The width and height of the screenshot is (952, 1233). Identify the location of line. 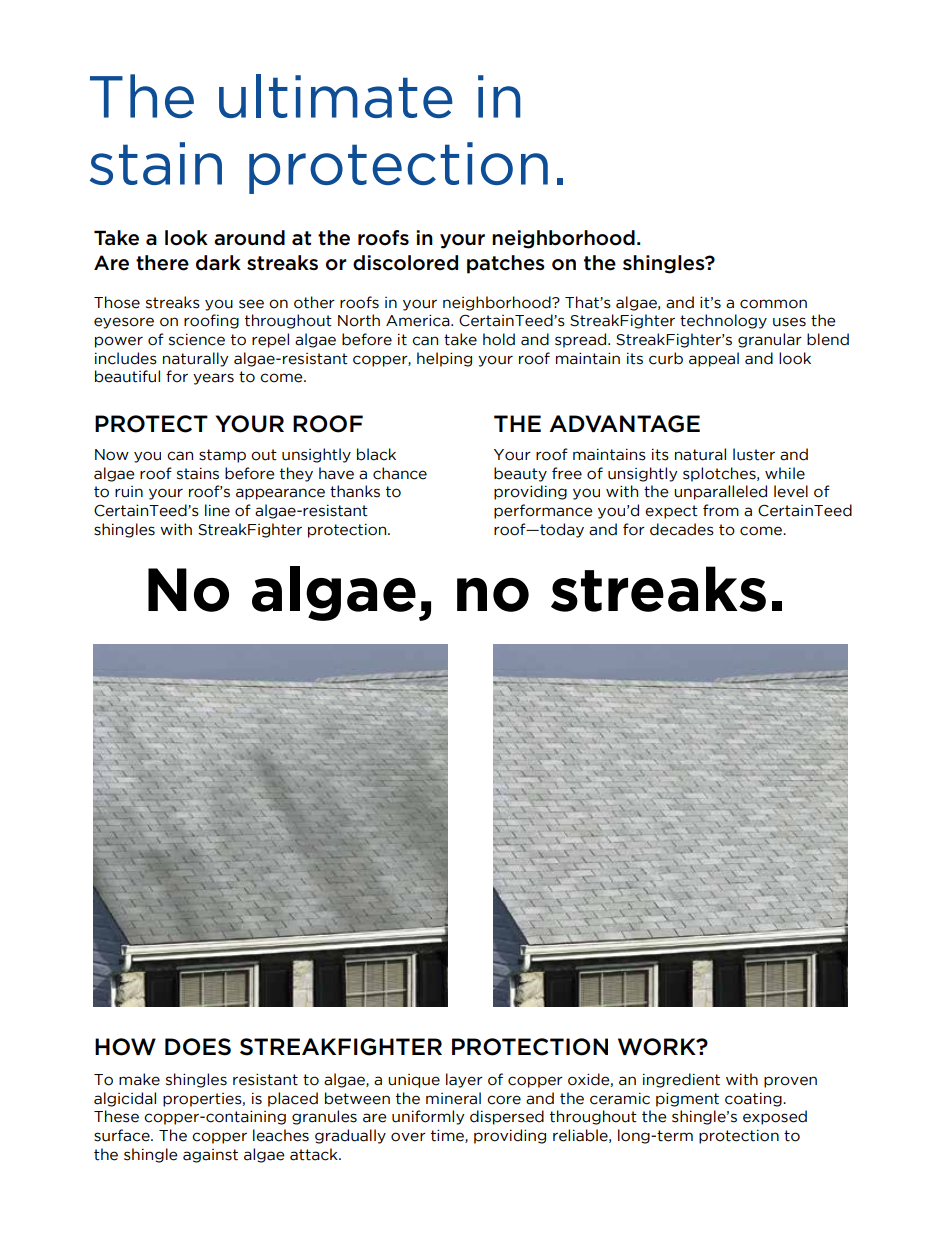
(217, 510).
